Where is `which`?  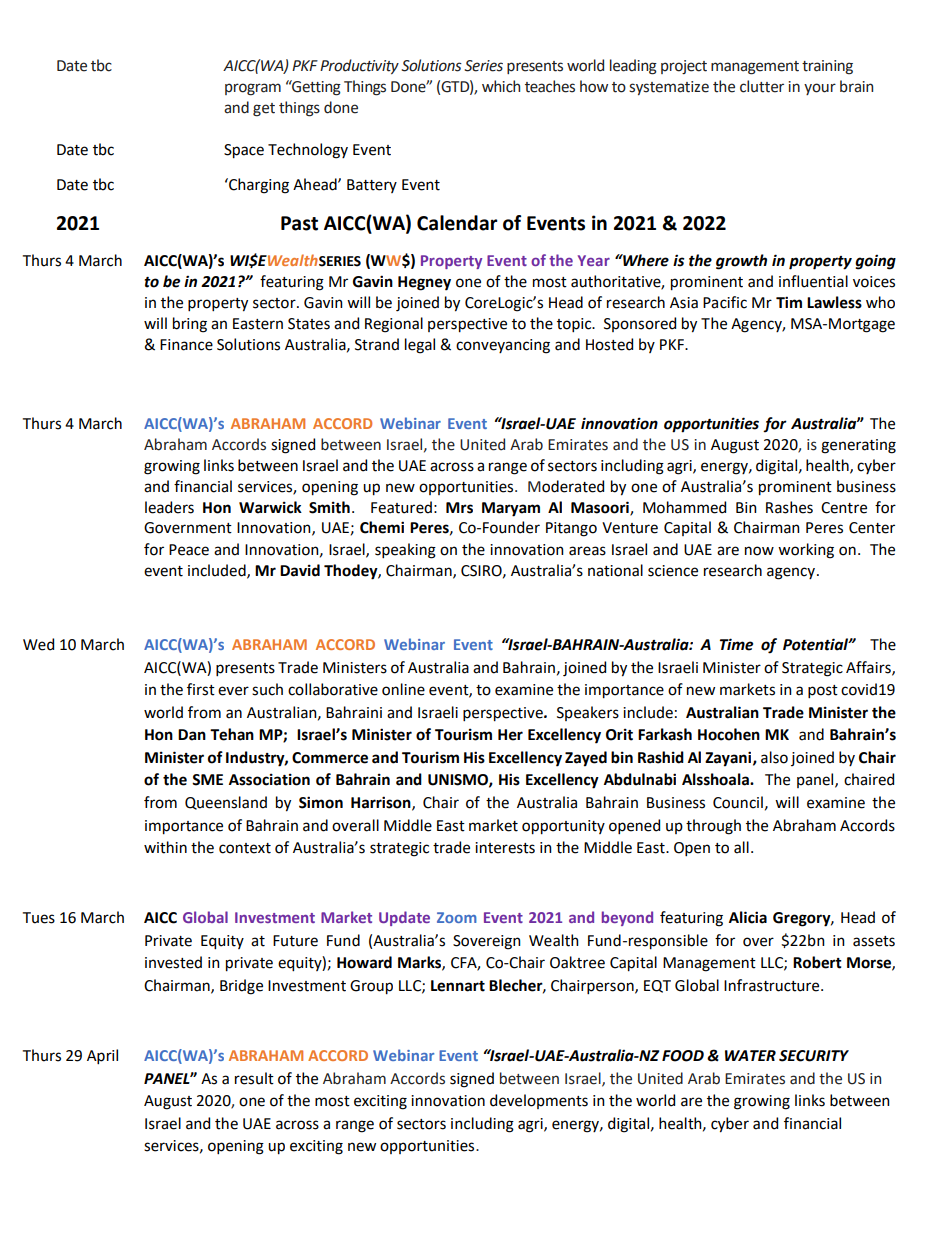
which is located at coordinates (501, 86).
